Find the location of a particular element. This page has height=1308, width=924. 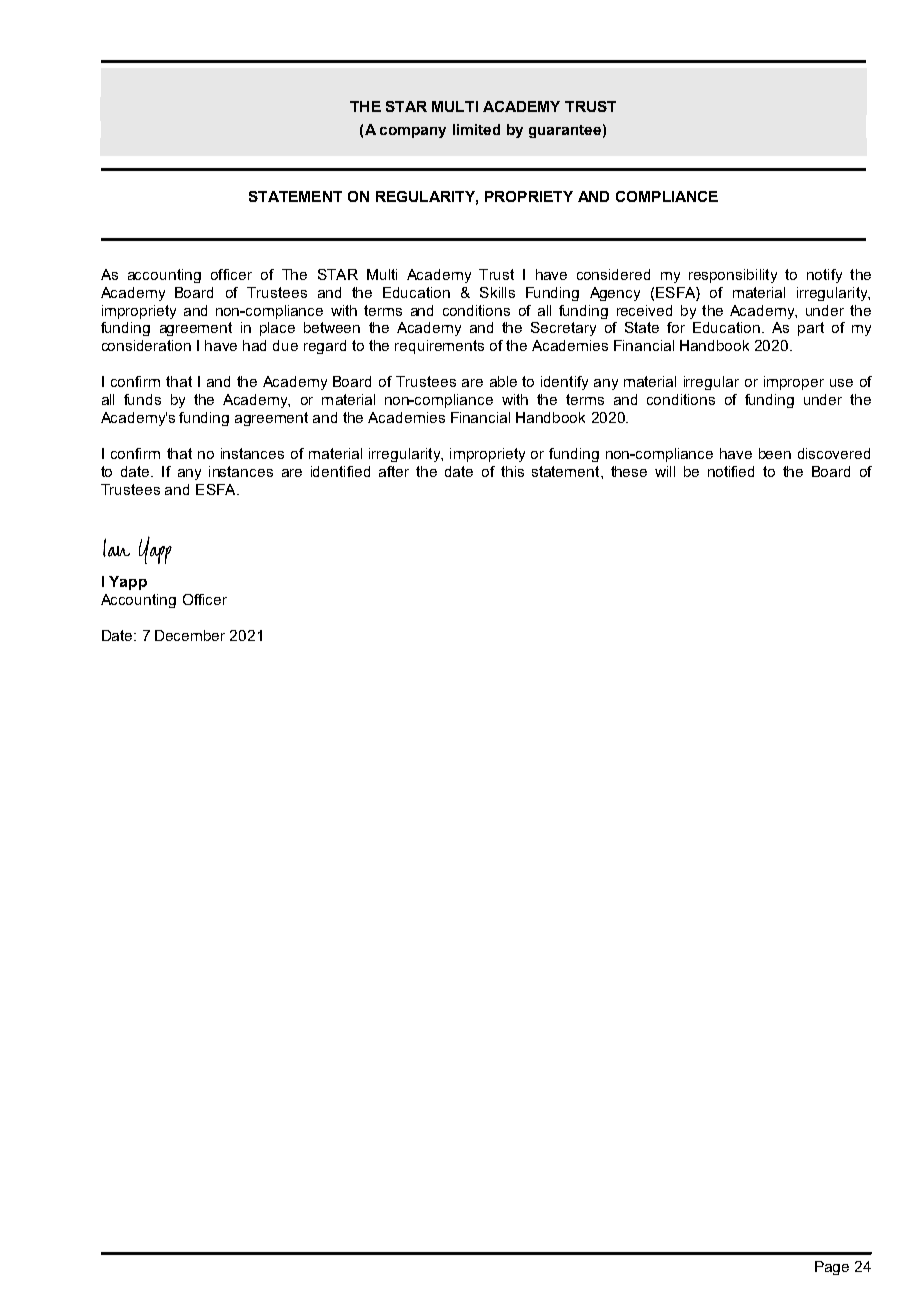

this is located at coordinates (512, 471).
